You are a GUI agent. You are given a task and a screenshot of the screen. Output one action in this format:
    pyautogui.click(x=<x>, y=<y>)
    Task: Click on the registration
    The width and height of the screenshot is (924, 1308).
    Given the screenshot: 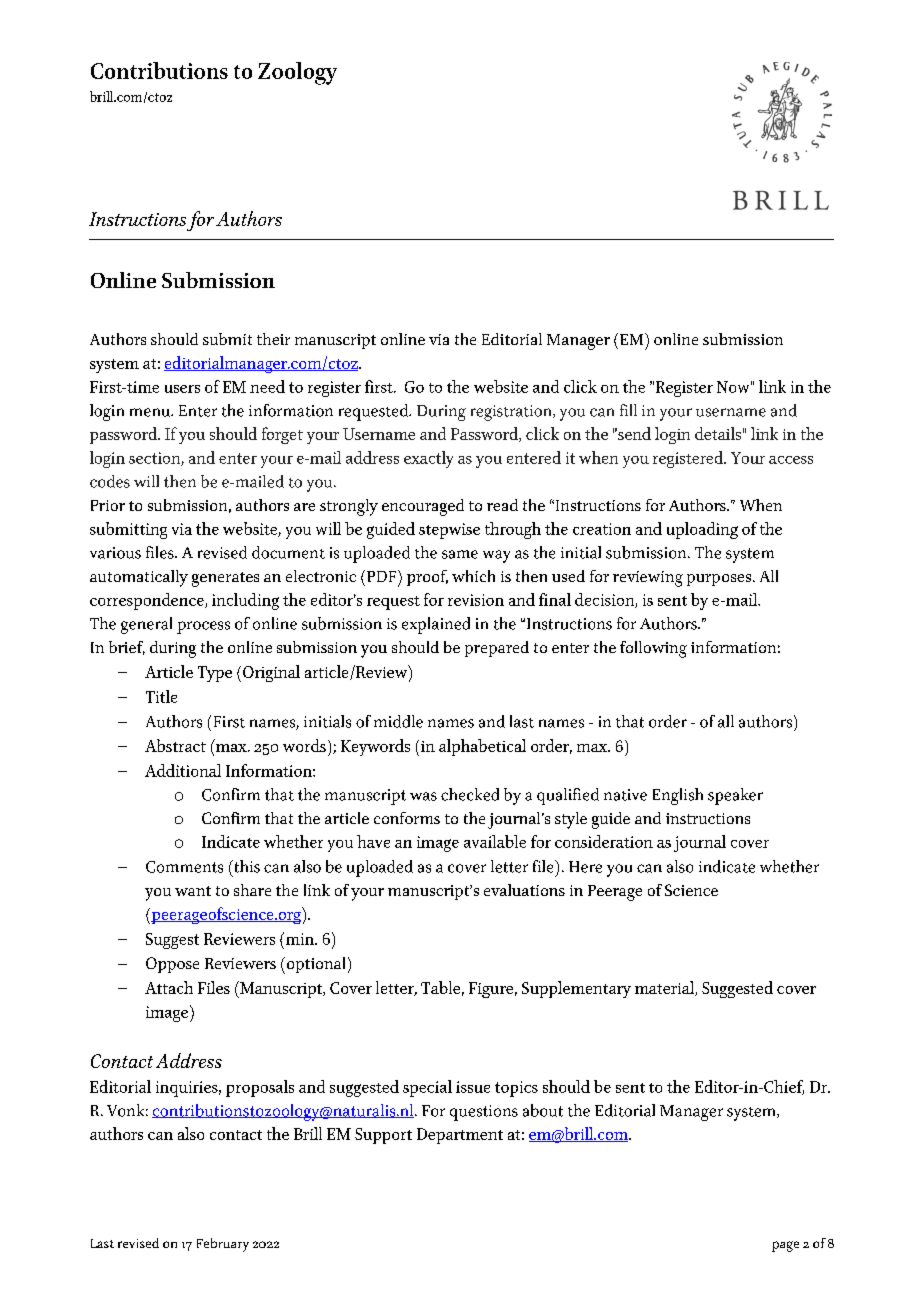 What is the action you would take?
    pyautogui.click(x=512, y=413)
